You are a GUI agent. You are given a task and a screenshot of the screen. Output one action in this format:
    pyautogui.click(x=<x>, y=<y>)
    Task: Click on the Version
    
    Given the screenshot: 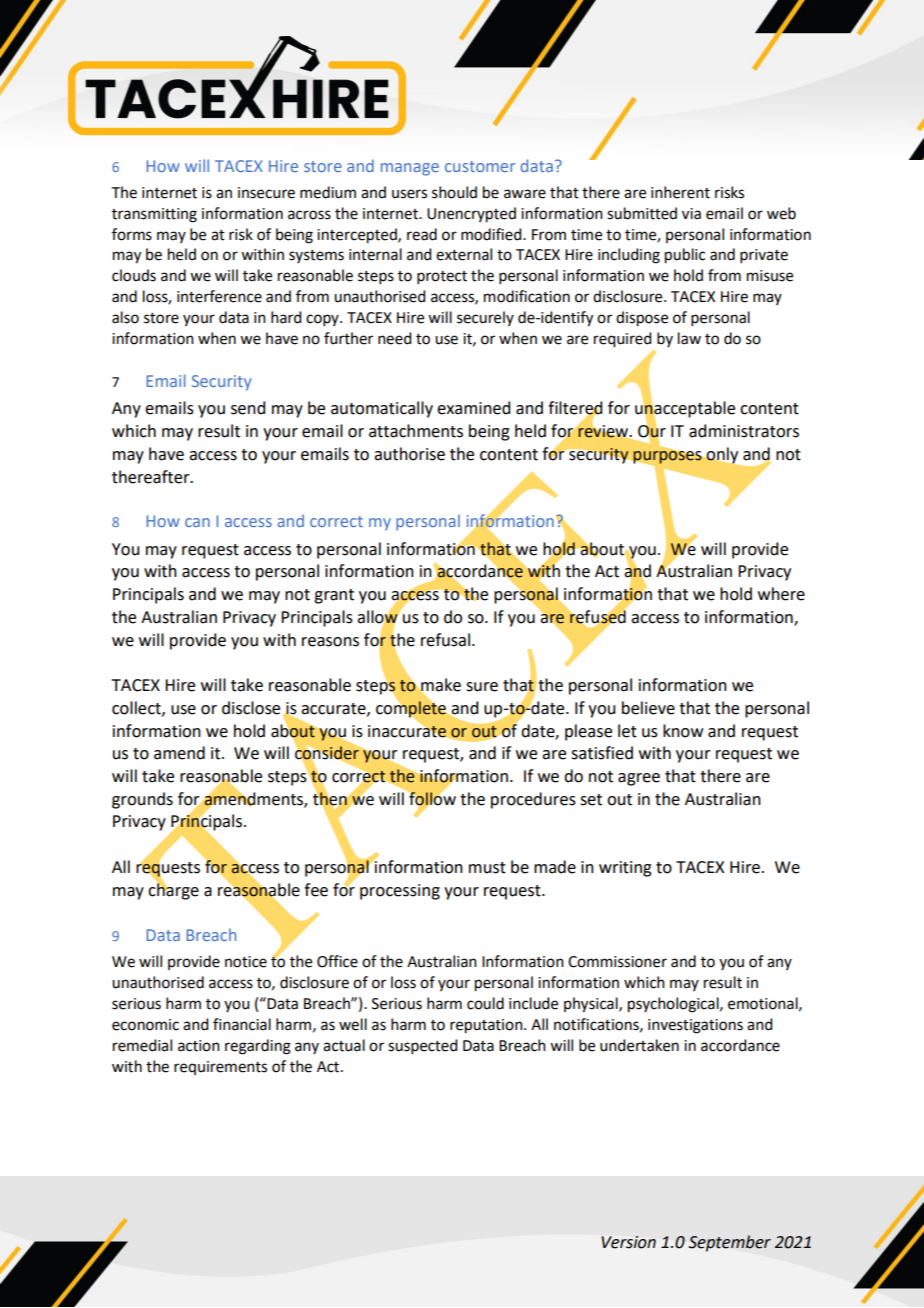 What is the action you would take?
    pyautogui.click(x=629, y=1242)
